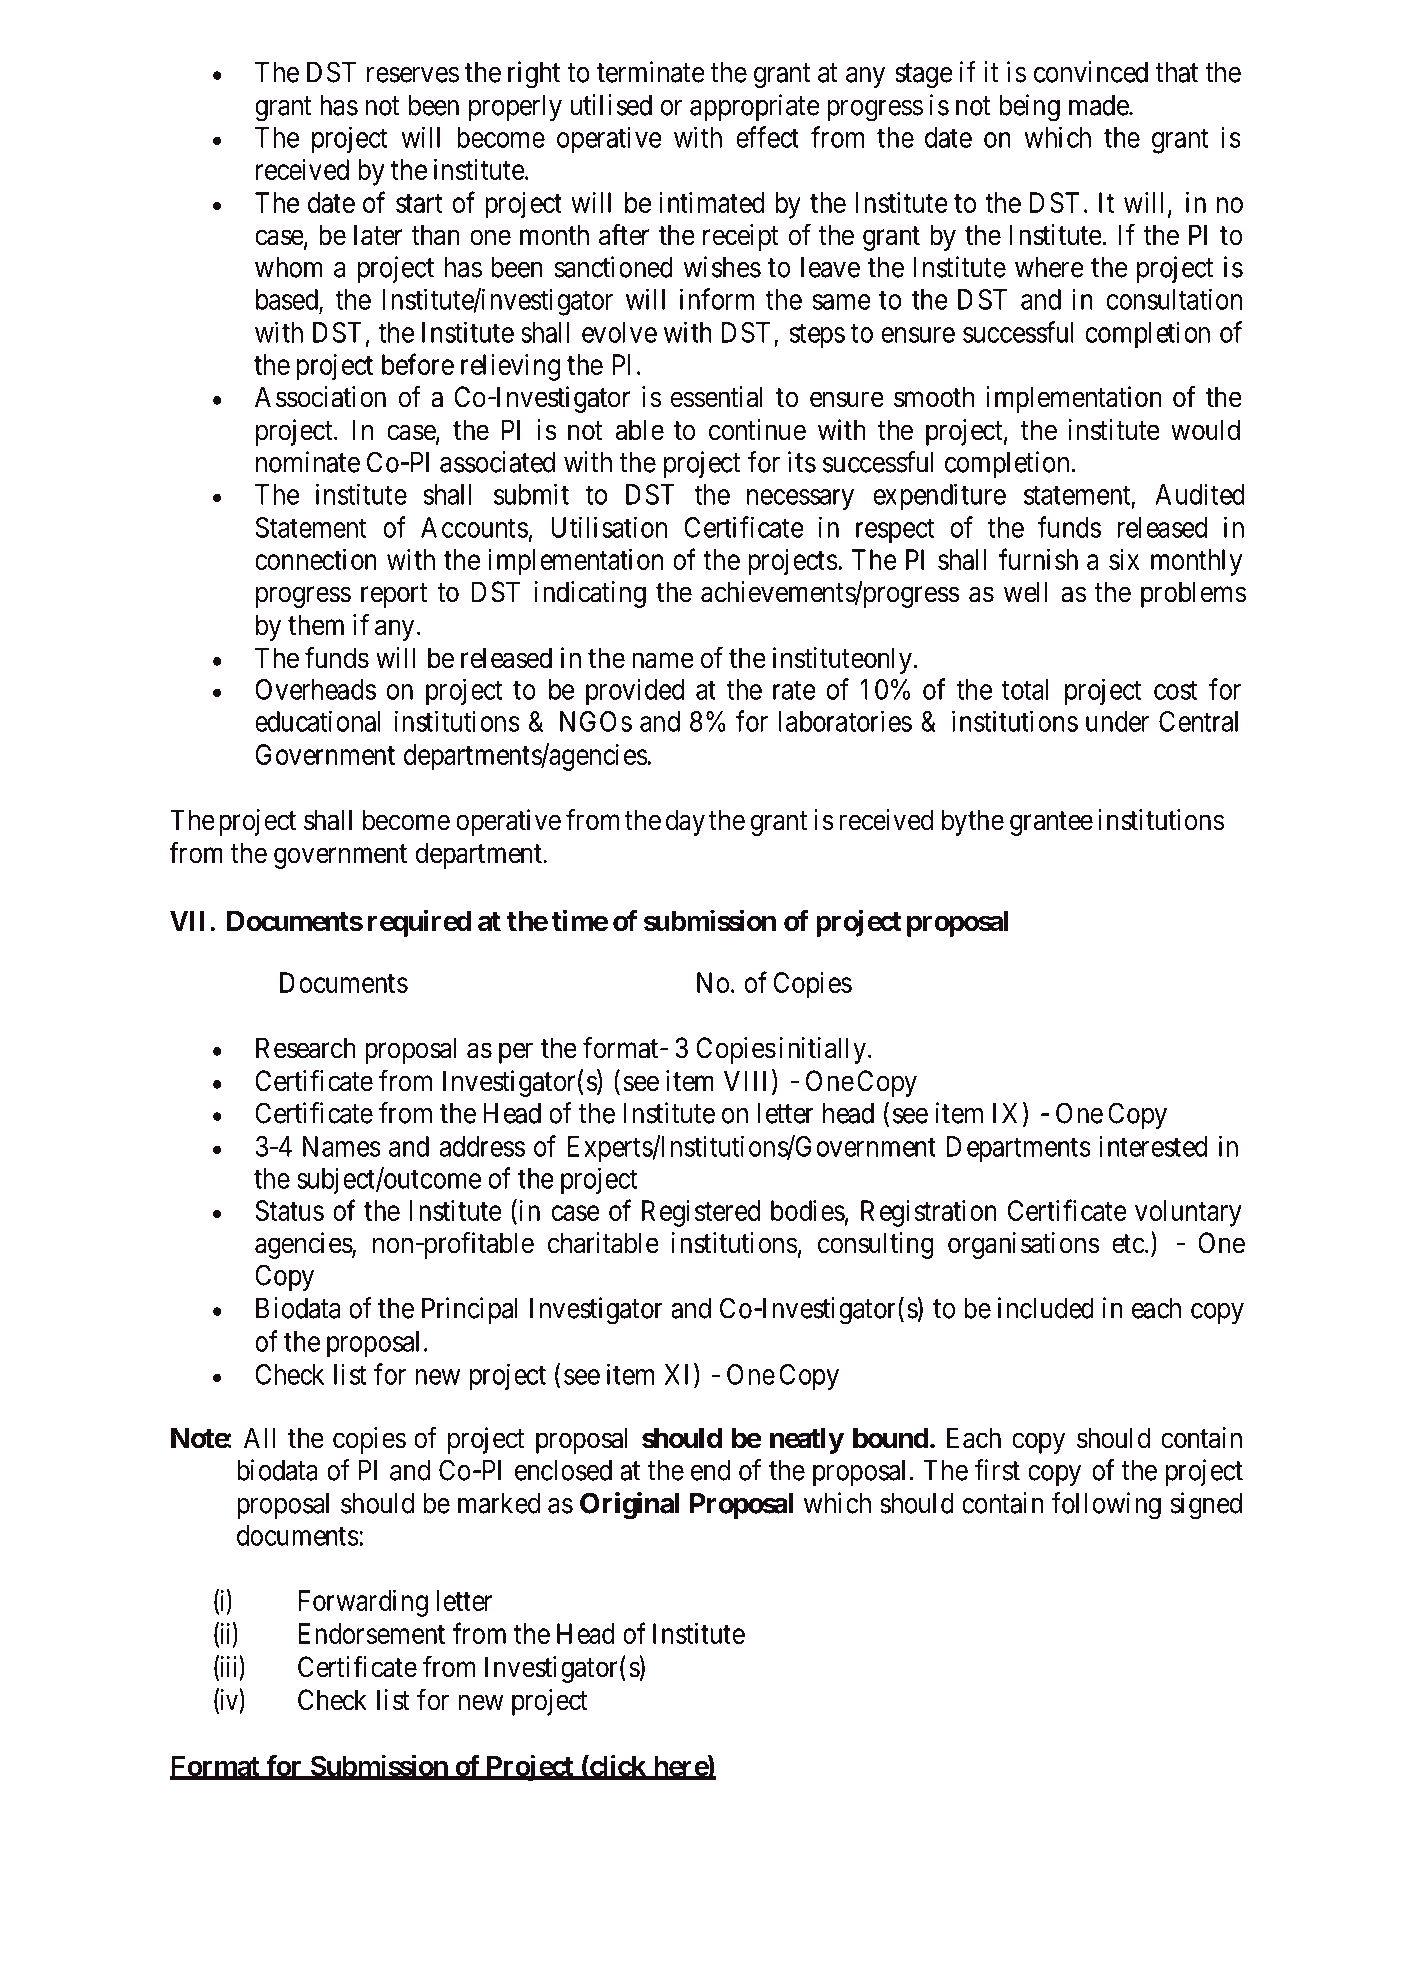 The height and width of the page is (1983, 1404). I want to click on bythe, so click(973, 822).
